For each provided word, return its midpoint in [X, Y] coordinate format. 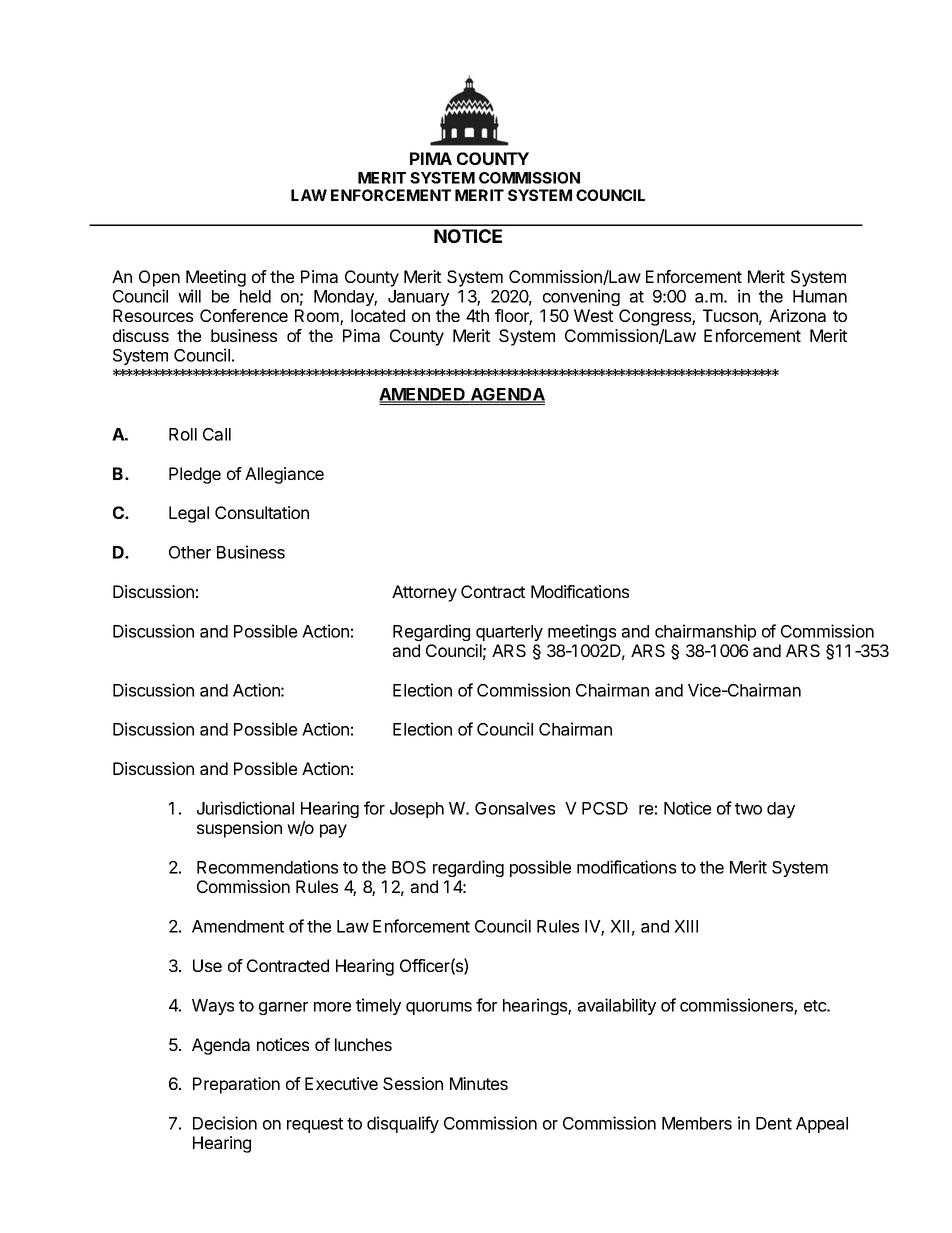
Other [190, 552]
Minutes [479, 1083]
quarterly [509, 633]
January [418, 298]
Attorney [424, 593]
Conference [244, 315]
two [748, 809]
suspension [239, 829]
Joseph [417, 810]
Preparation [236, 1085]
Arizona [797, 315]
